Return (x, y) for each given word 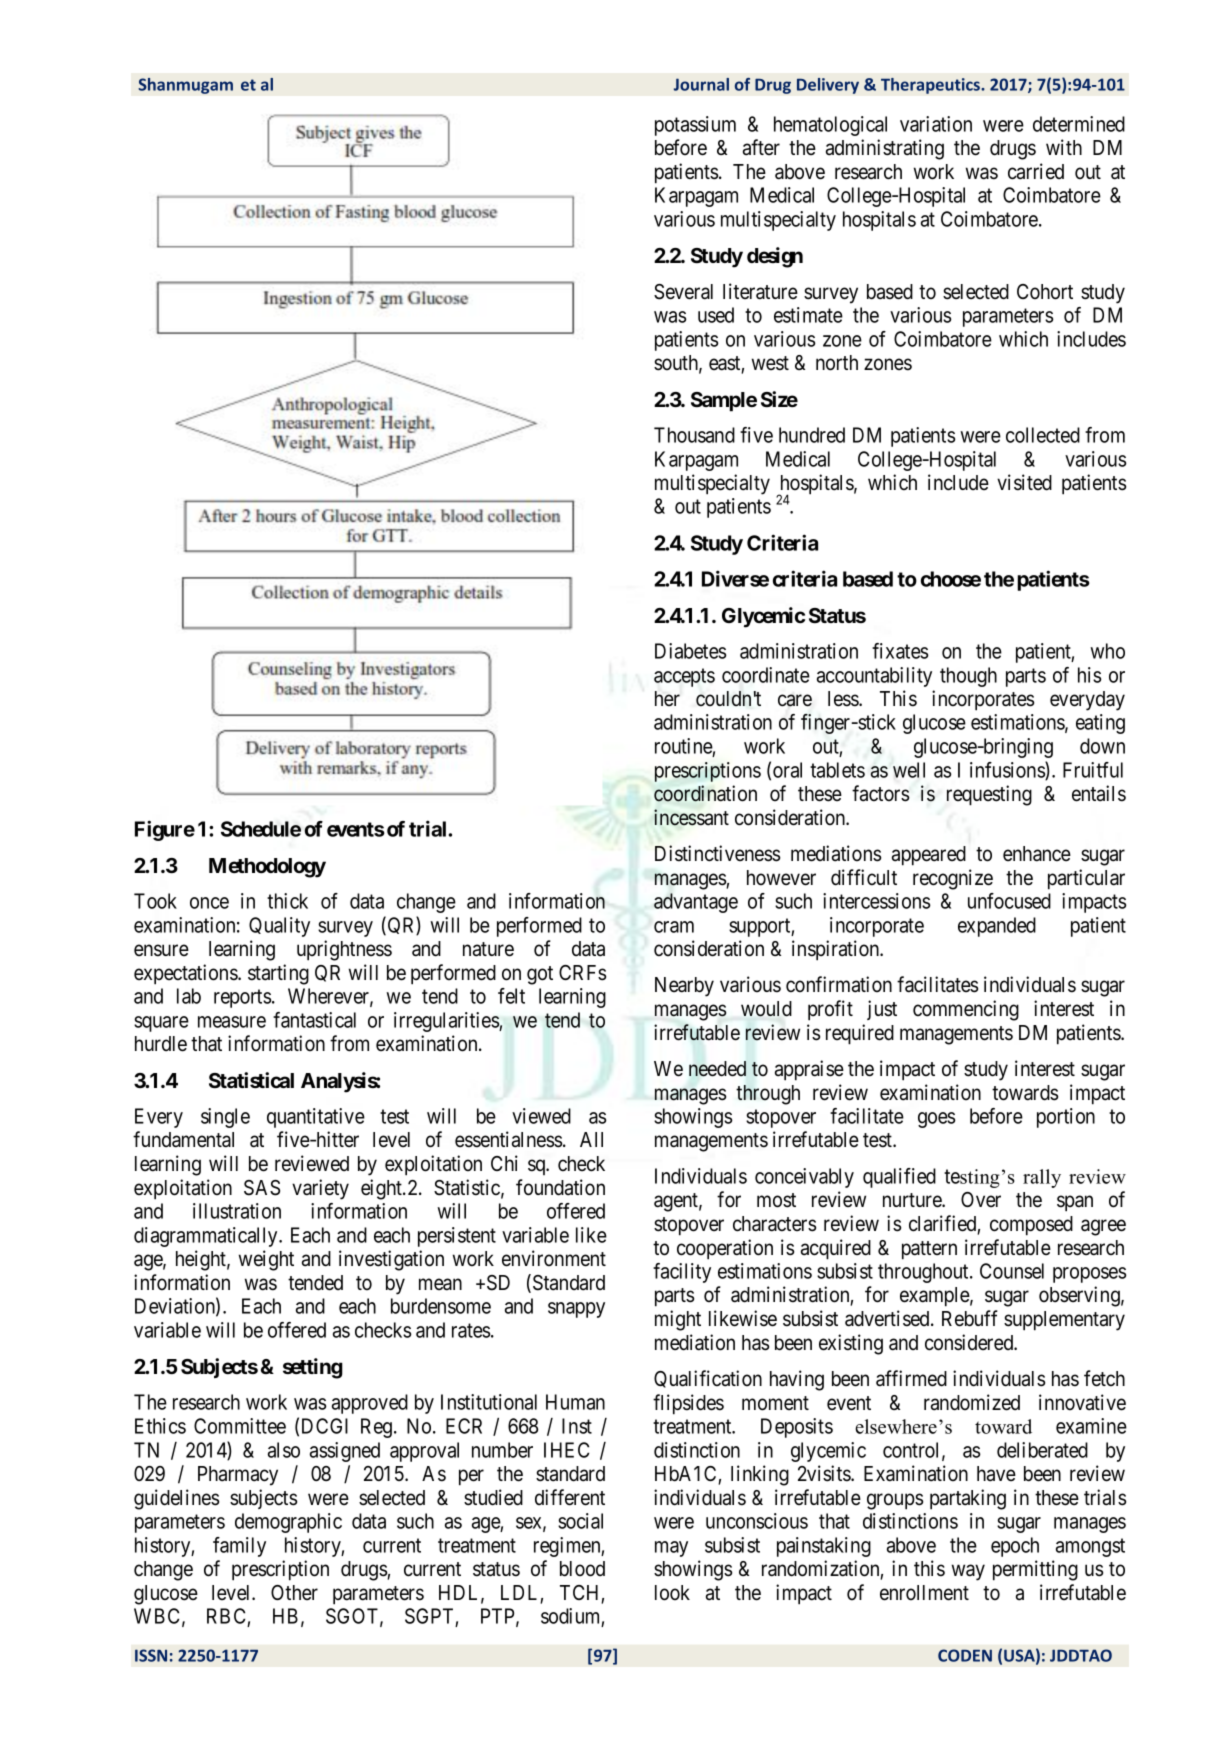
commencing (966, 1010)
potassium (695, 126)
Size (779, 399)
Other (294, 1592)
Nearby (684, 987)
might (678, 1320)
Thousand (694, 435)
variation (936, 124)
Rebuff (970, 1318)
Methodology (267, 868)
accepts (684, 677)
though (968, 677)
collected (1043, 435)
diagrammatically (207, 1237)
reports (243, 998)
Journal (701, 84)
